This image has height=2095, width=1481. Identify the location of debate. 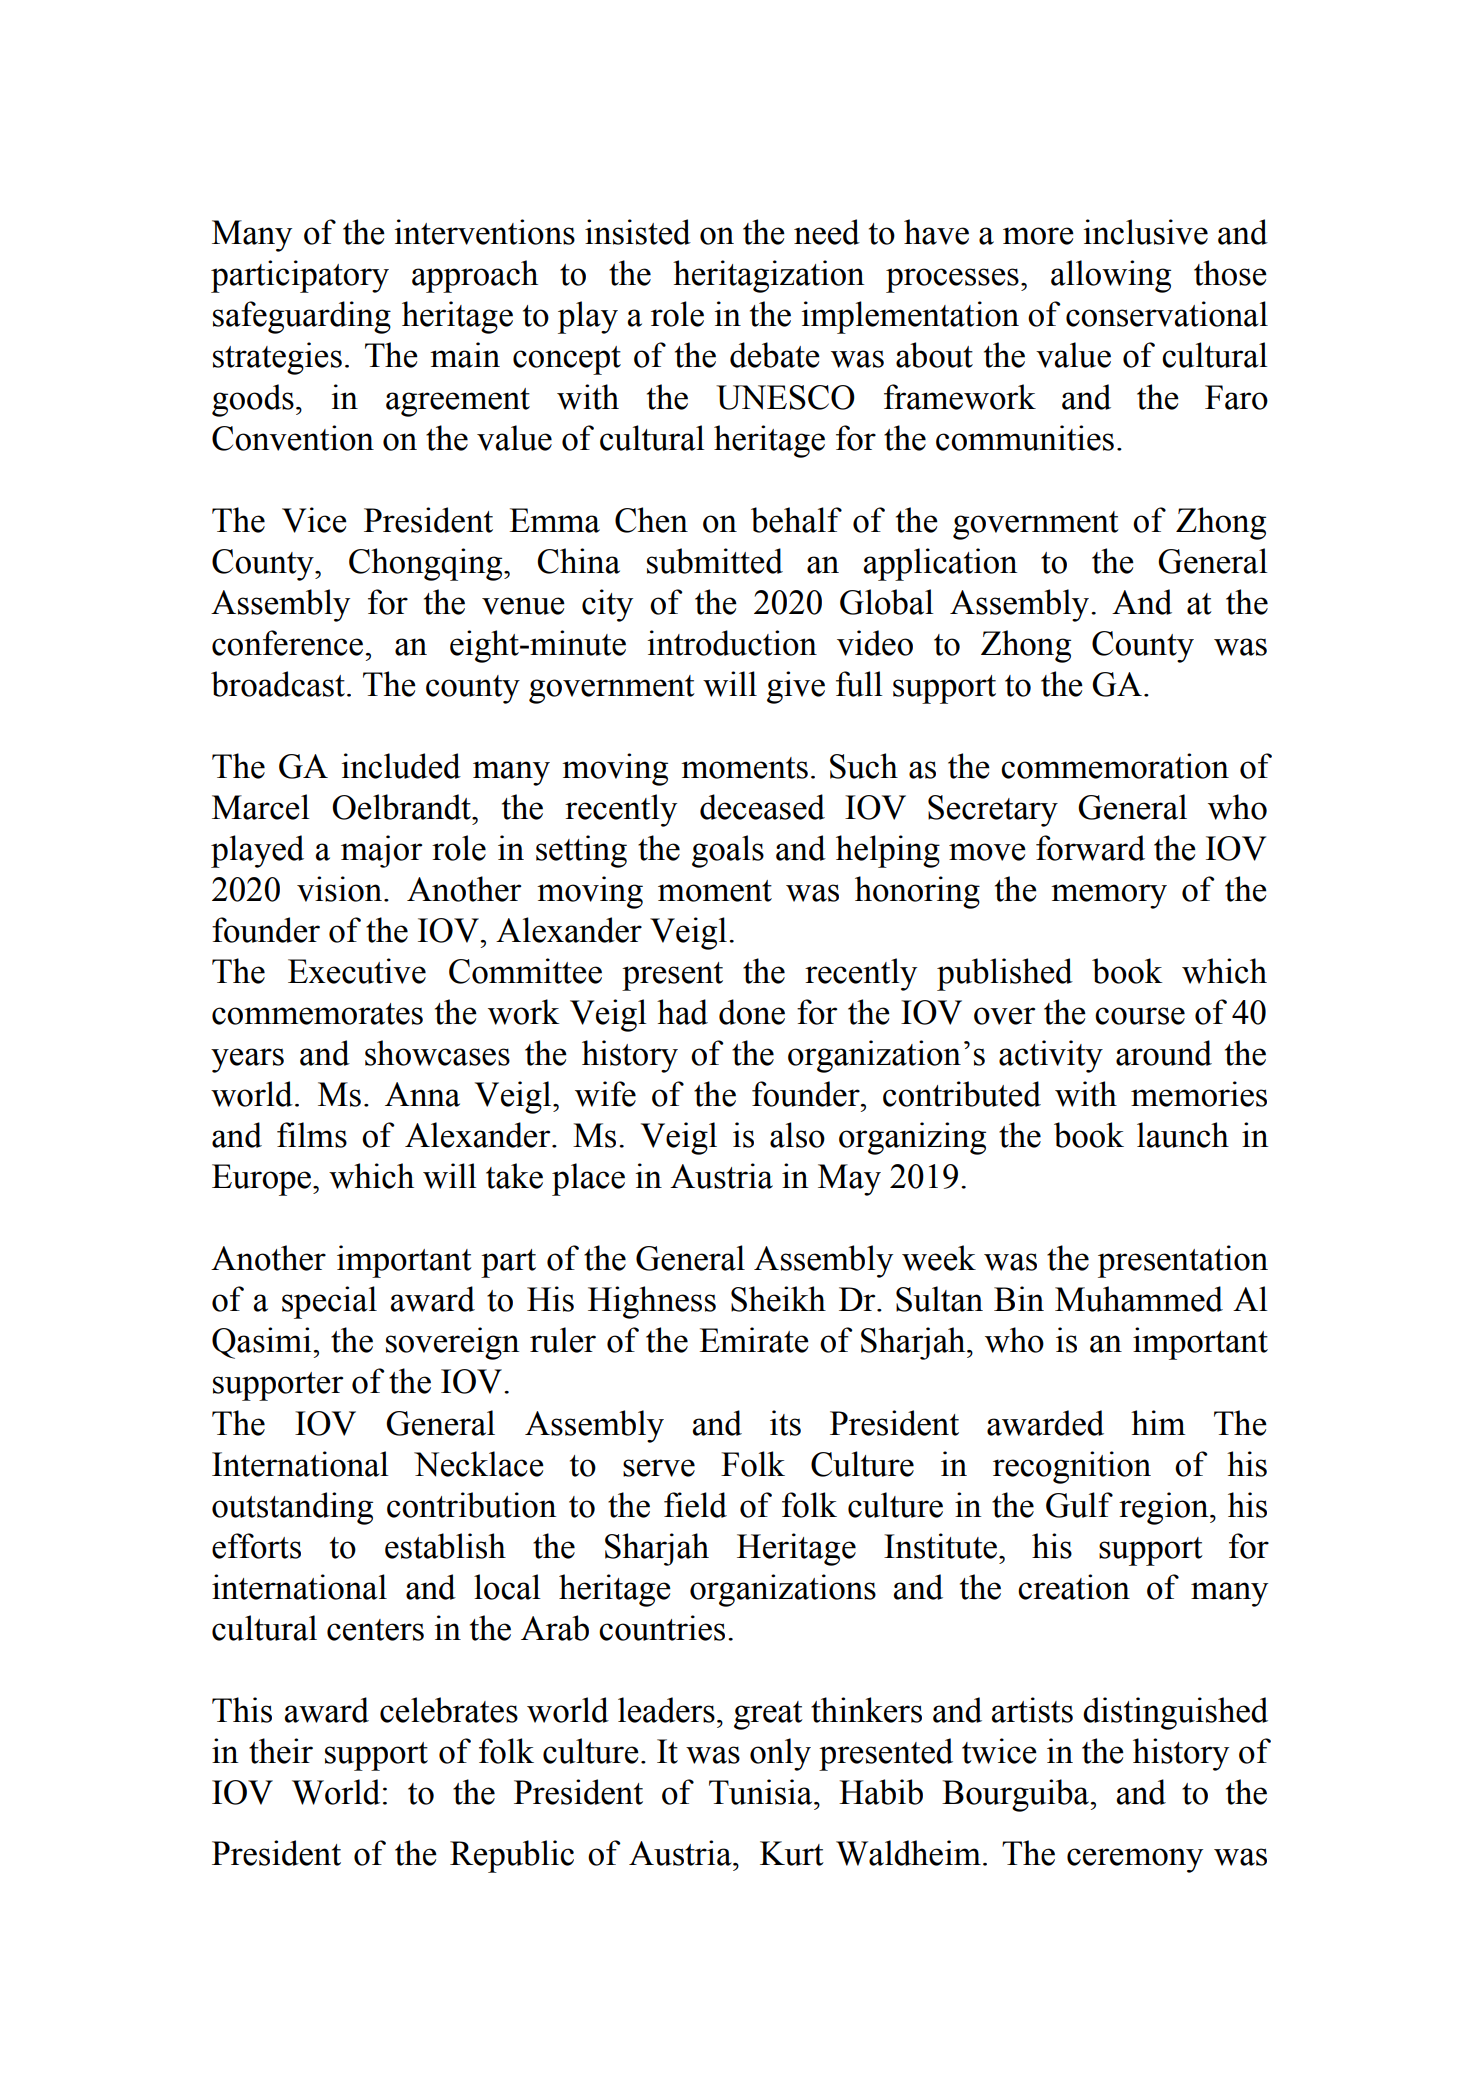
(775, 355).
